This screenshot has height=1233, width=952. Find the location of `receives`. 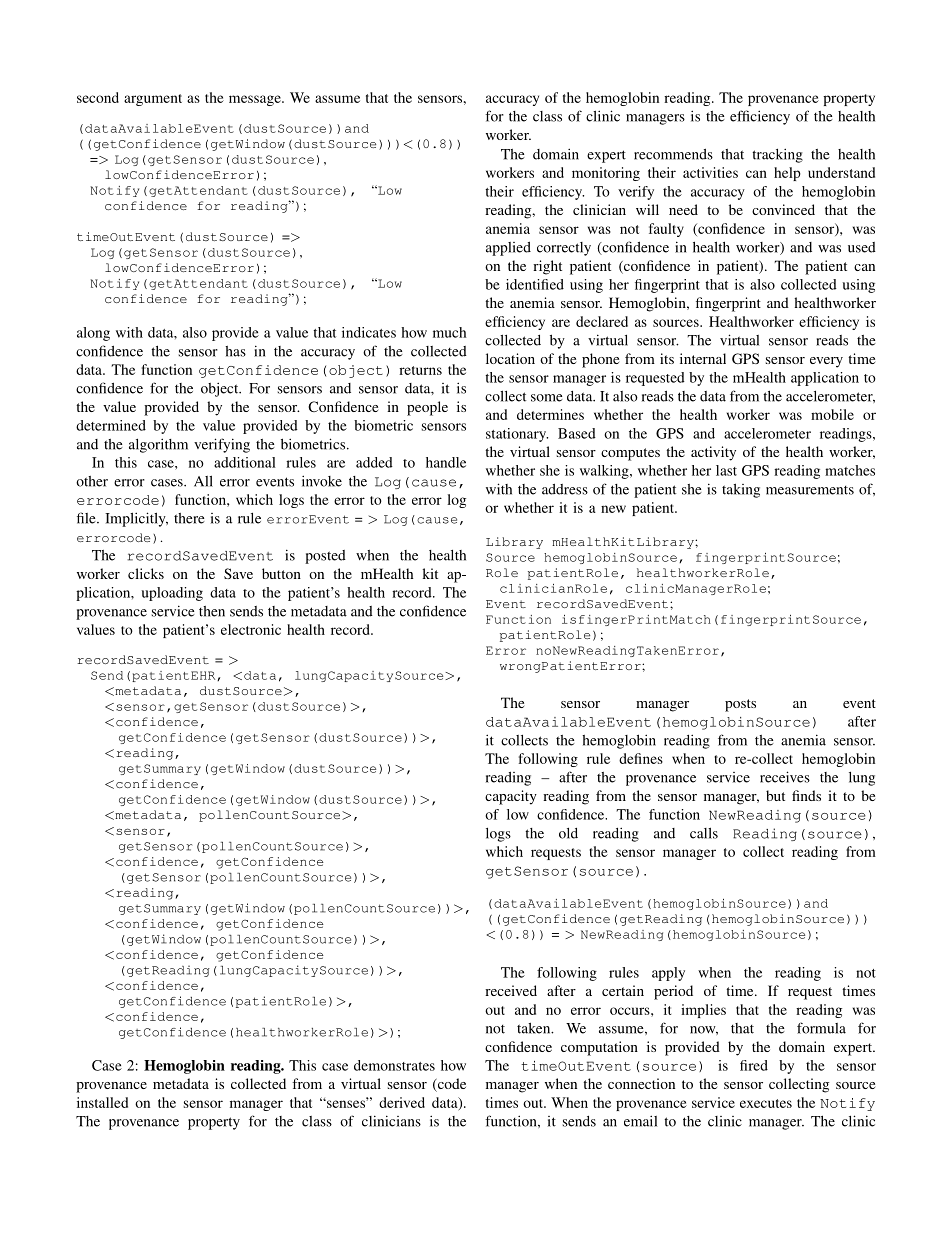

receives is located at coordinates (785, 777).
